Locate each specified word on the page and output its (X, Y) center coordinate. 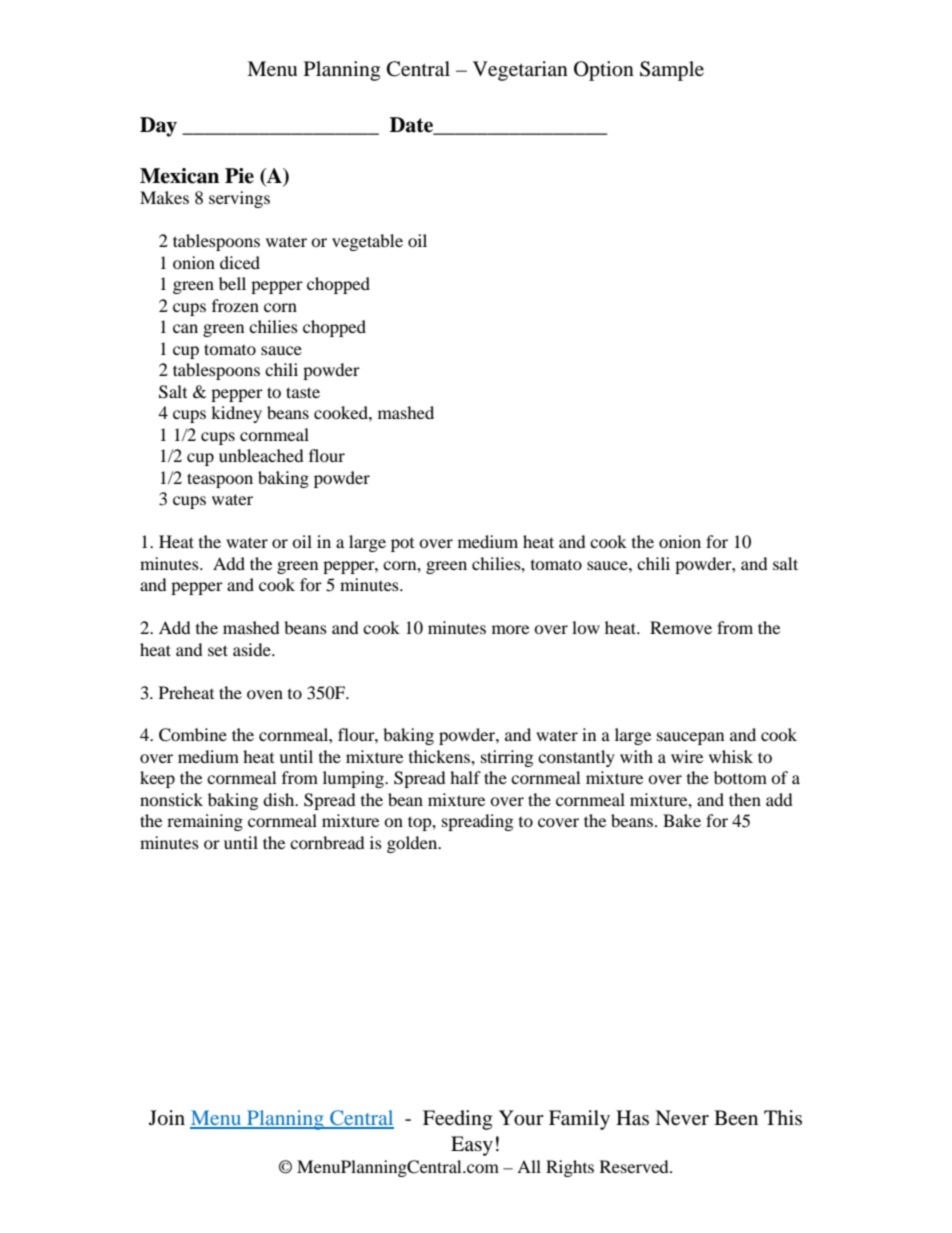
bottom (740, 777)
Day (158, 127)
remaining (205, 822)
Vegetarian (520, 71)
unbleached (261, 455)
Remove (681, 627)
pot (402, 545)
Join (167, 1118)
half (465, 777)
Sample (672, 71)
